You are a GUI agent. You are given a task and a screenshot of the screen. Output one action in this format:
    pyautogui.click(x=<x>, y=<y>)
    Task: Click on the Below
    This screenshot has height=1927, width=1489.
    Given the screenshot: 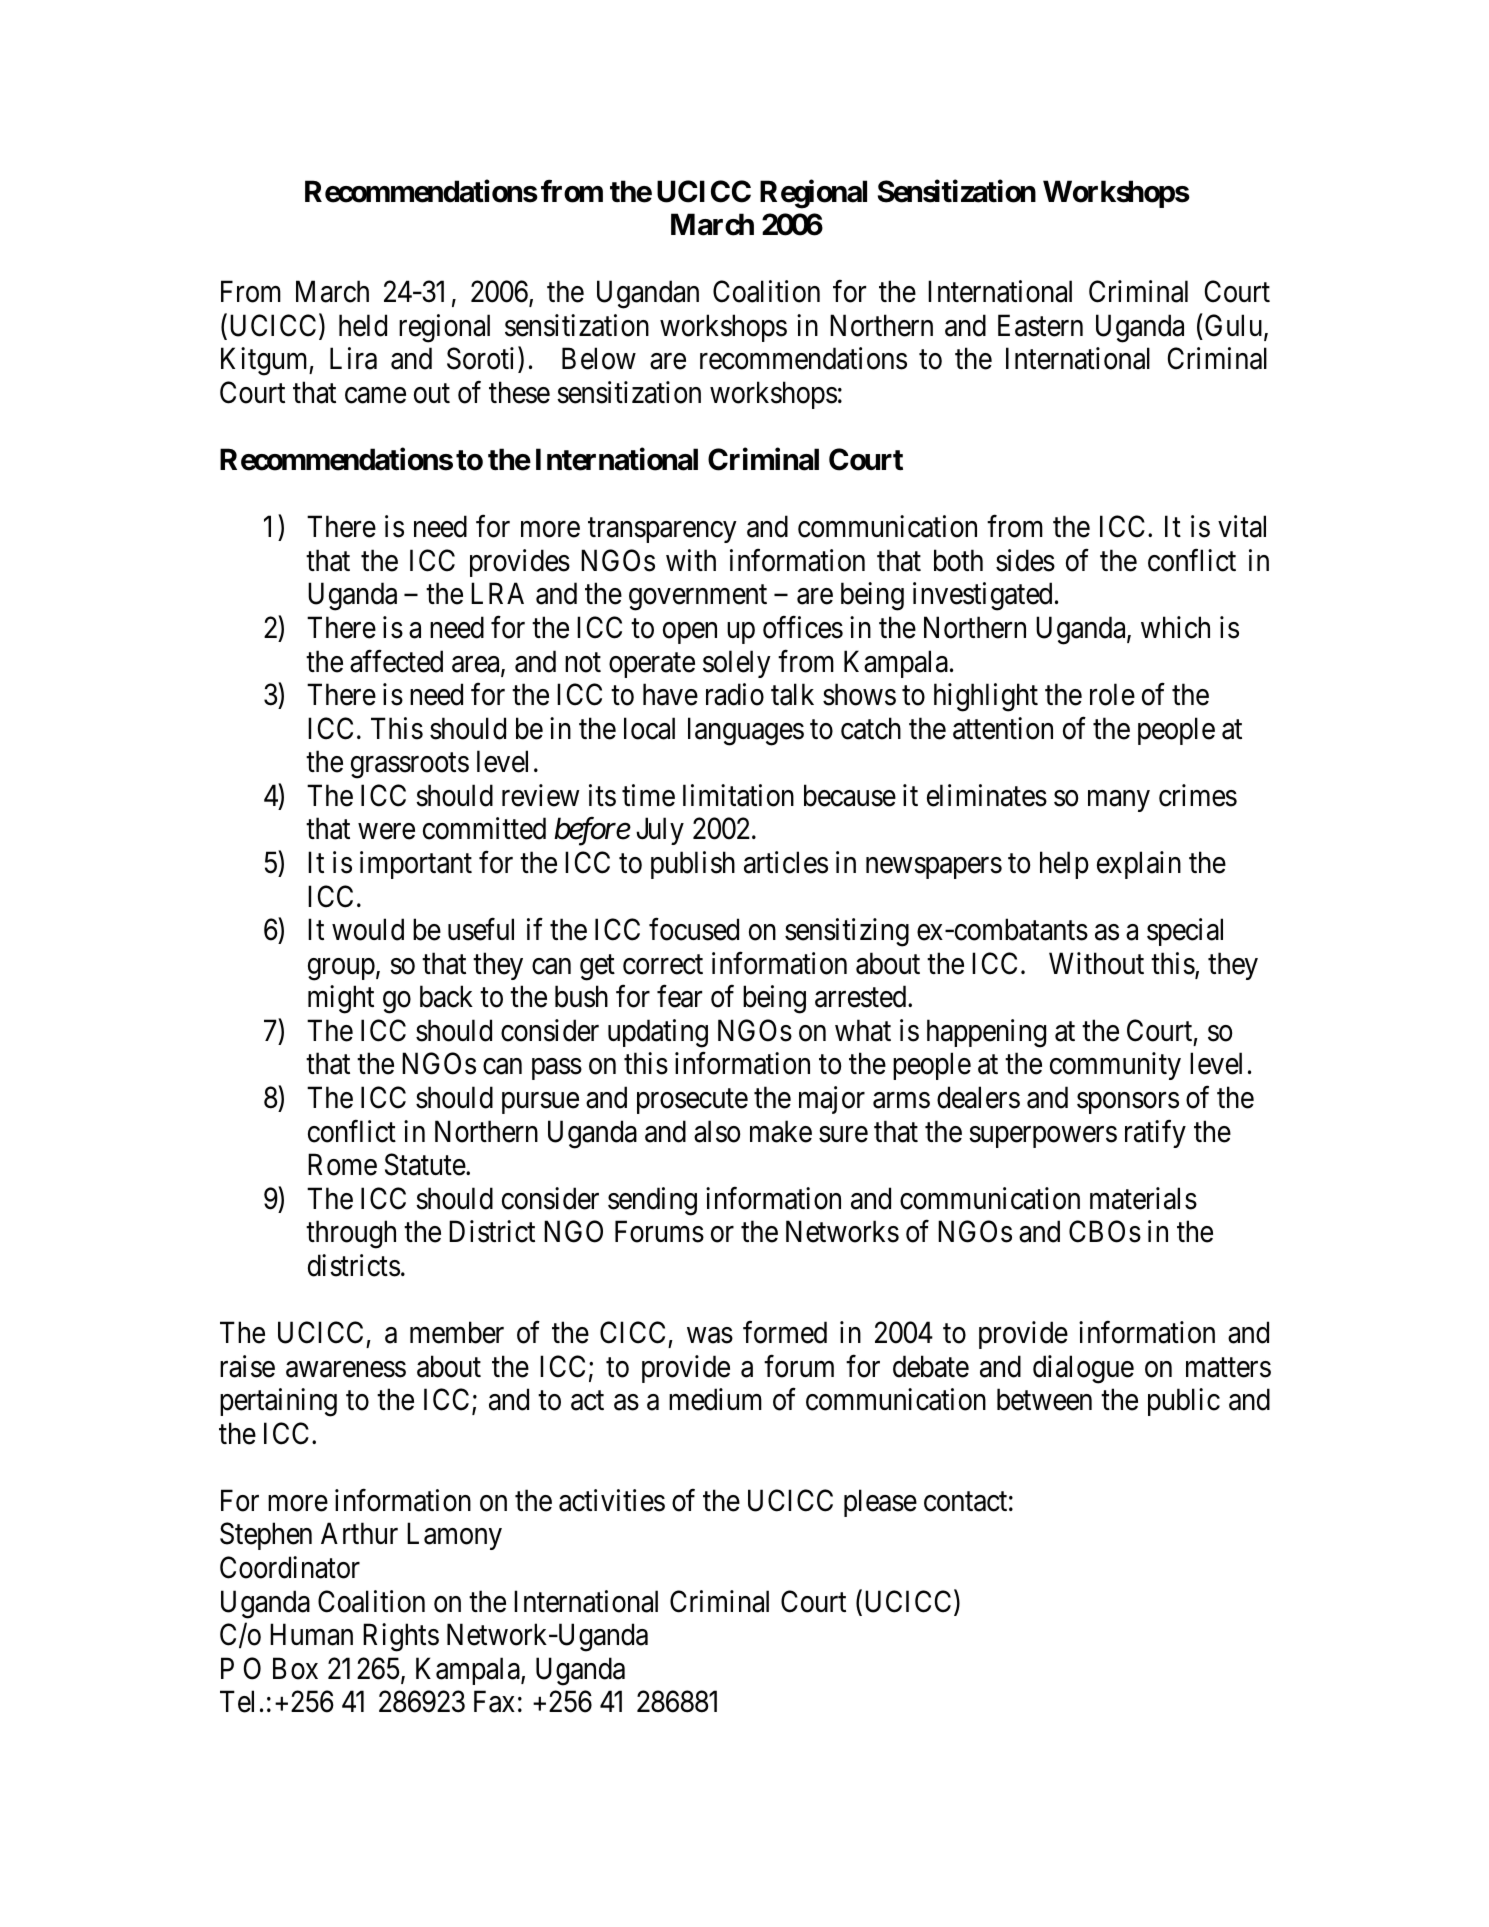 What is the action you would take?
    pyautogui.click(x=599, y=359)
